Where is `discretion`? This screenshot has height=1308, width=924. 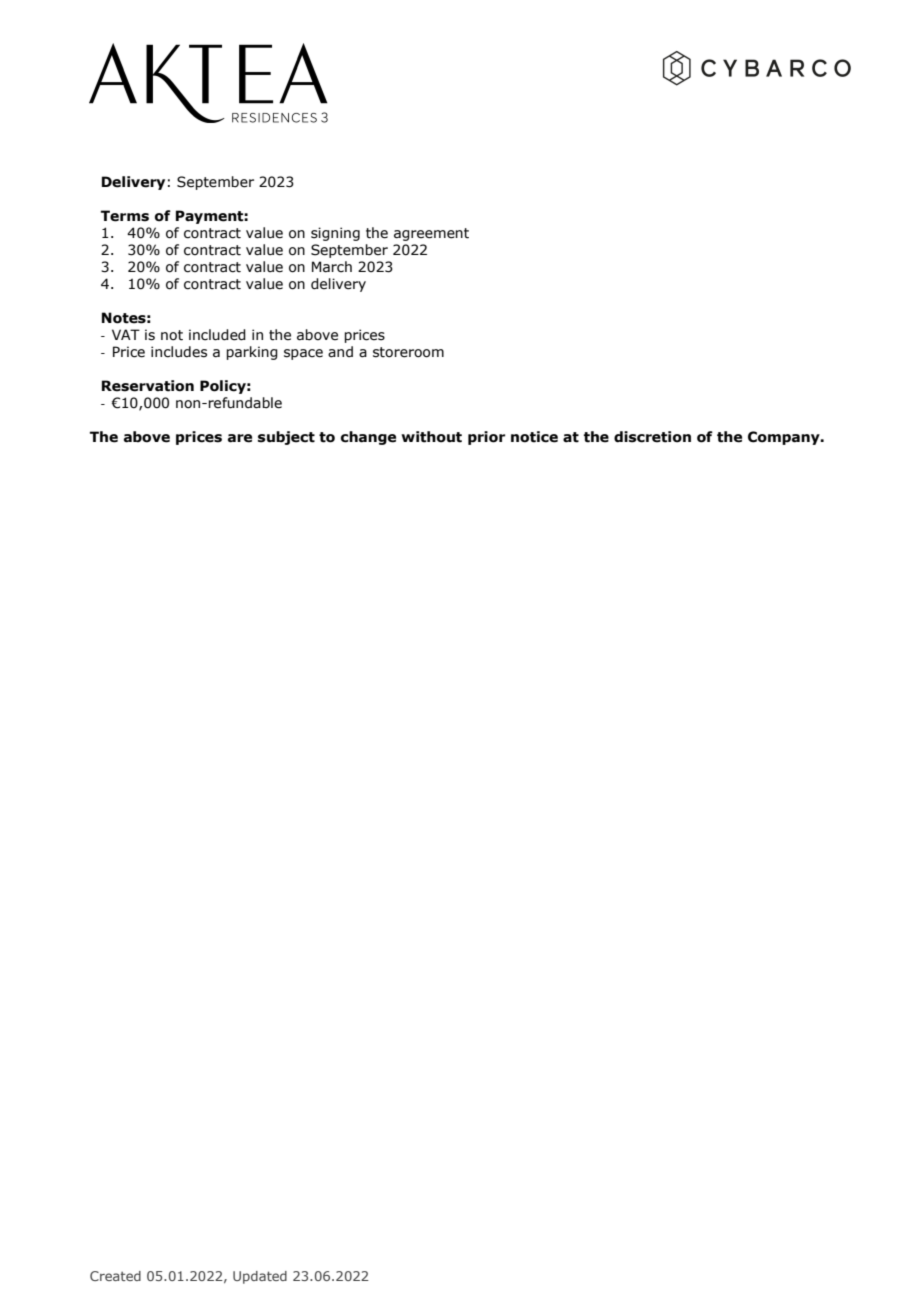 discretion is located at coordinates (652, 437).
